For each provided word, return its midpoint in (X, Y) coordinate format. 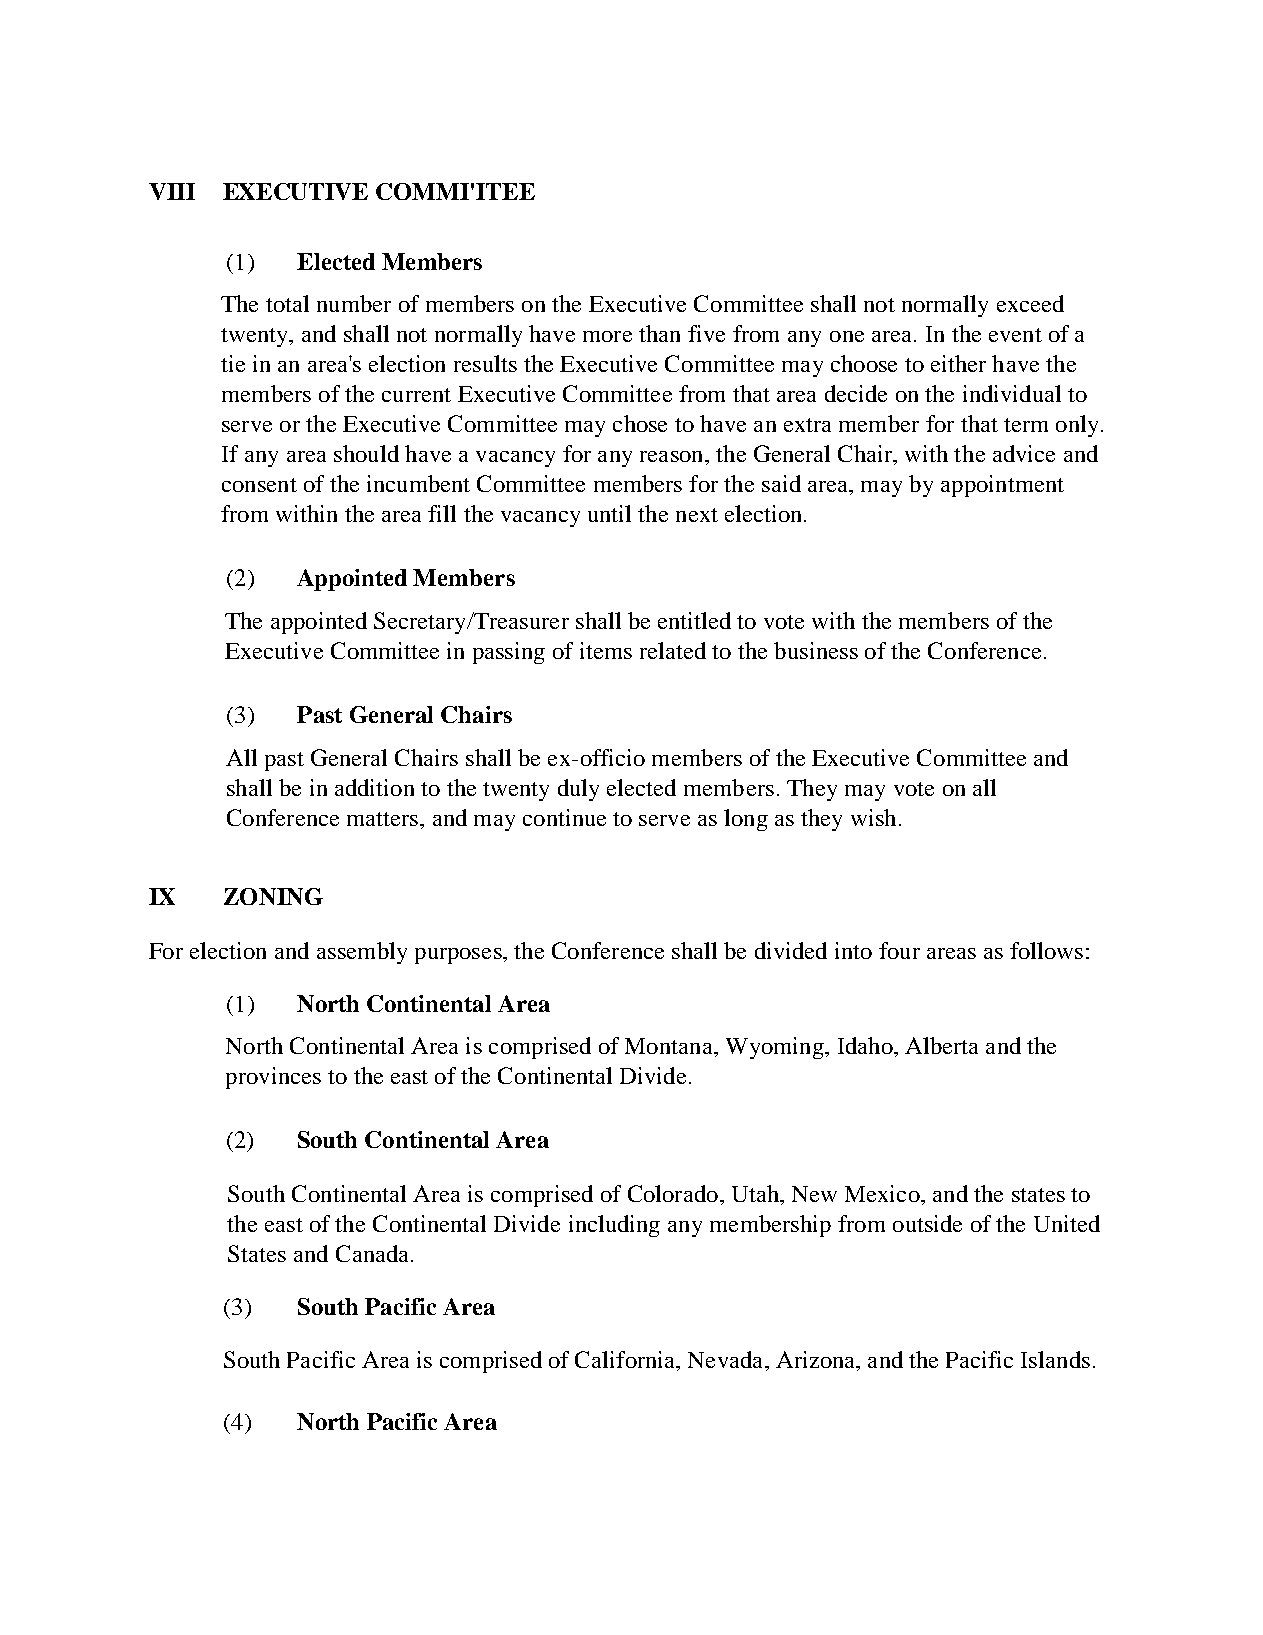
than (659, 333)
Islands (1055, 1359)
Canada (374, 1253)
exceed (1030, 303)
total (287, 303)
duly (578, 790)
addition (374, 787)
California (626, 1361)
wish (873, 817)
